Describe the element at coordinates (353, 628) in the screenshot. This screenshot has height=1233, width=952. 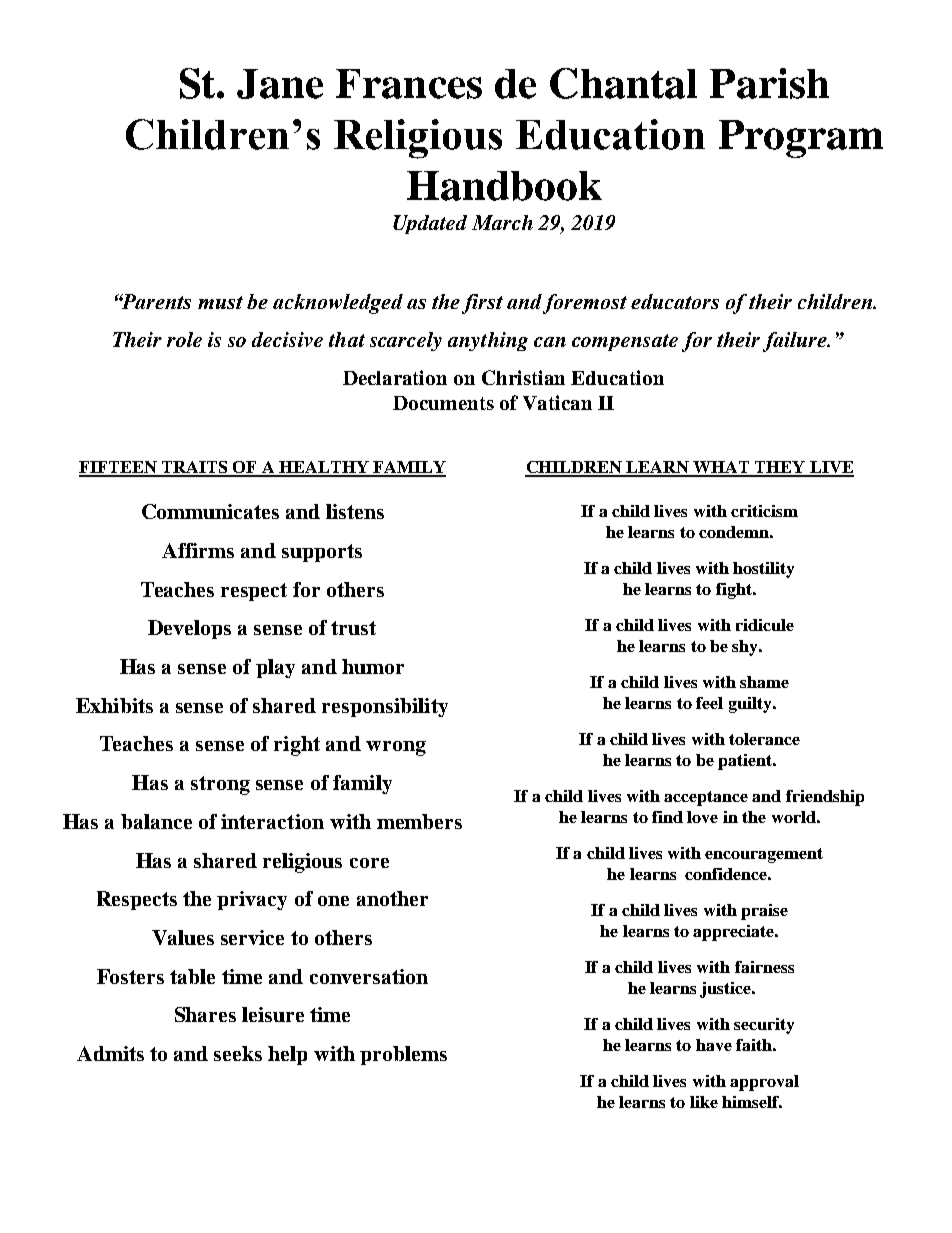
I see `trust` at that location.
